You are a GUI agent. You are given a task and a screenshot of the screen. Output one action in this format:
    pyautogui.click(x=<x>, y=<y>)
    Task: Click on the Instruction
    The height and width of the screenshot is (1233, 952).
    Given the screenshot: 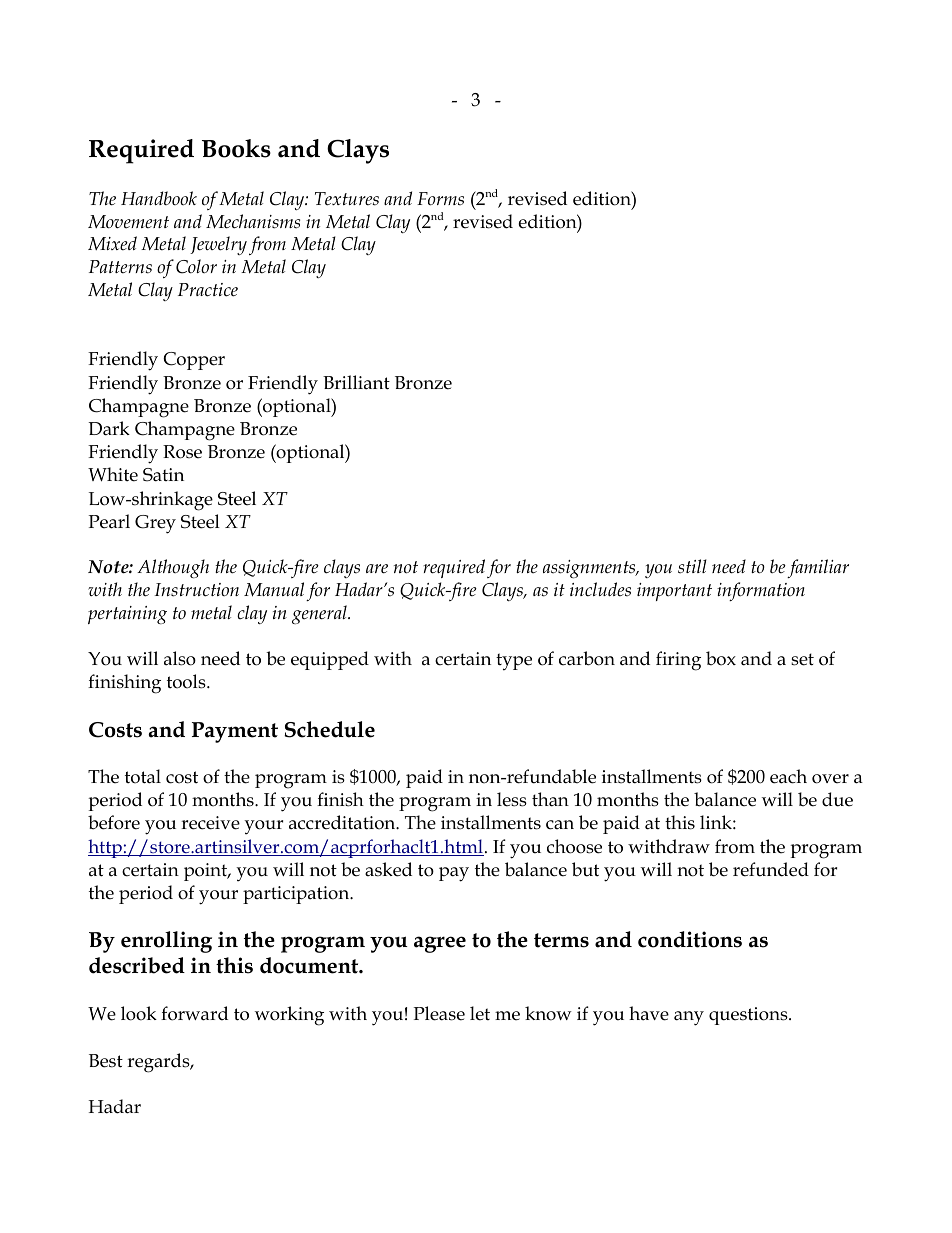 What is the action you would take?
    pyautogui.click(x=197, y=590)
